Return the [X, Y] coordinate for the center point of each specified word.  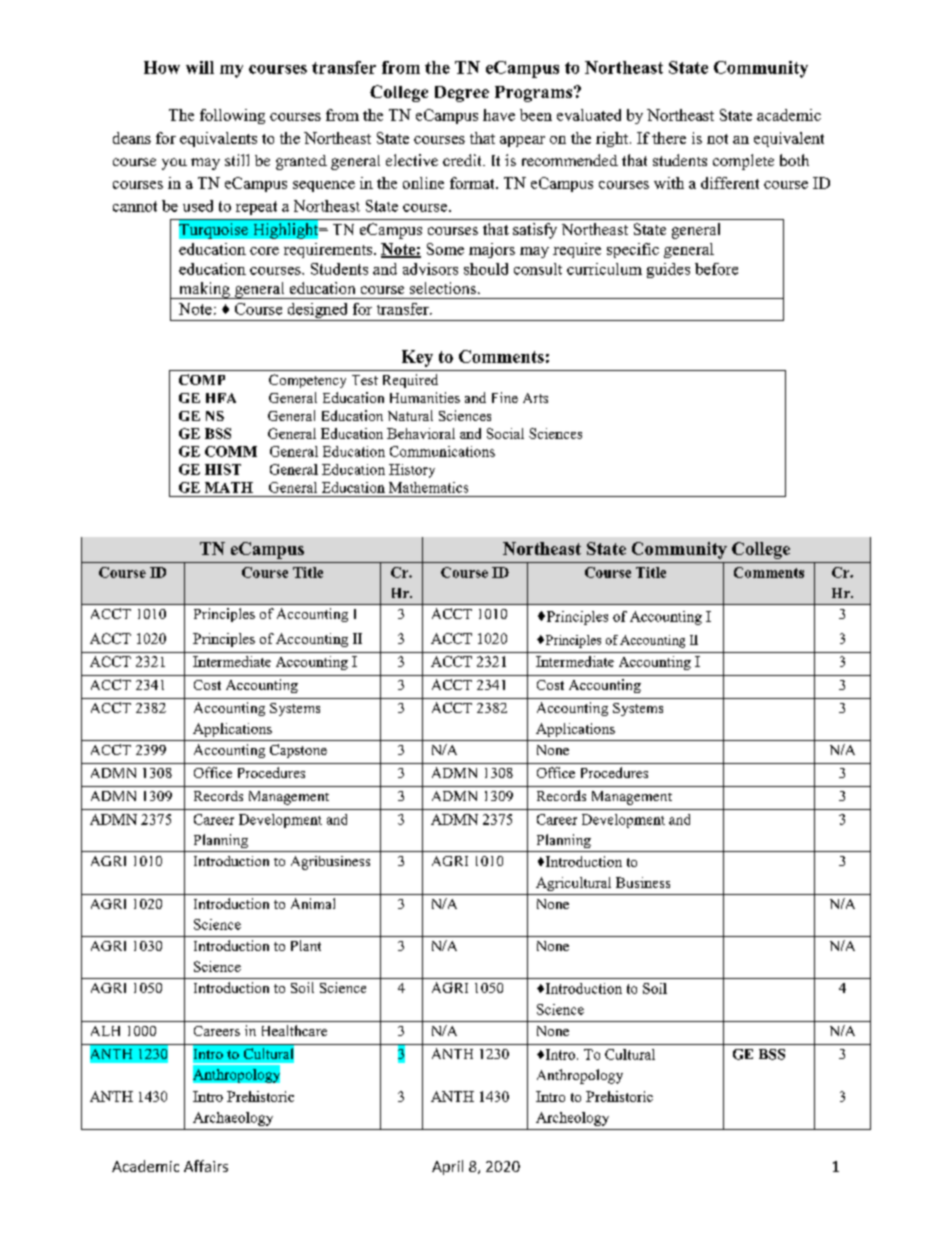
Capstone [298, 751]
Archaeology [233, 1119]
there [669, 138]
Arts [535, 398]
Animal [313, 903]
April [447, 1167]
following [232, 116]
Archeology [572, 1119]
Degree [462, 94]
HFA [221, 398]
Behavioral [421, 433]
